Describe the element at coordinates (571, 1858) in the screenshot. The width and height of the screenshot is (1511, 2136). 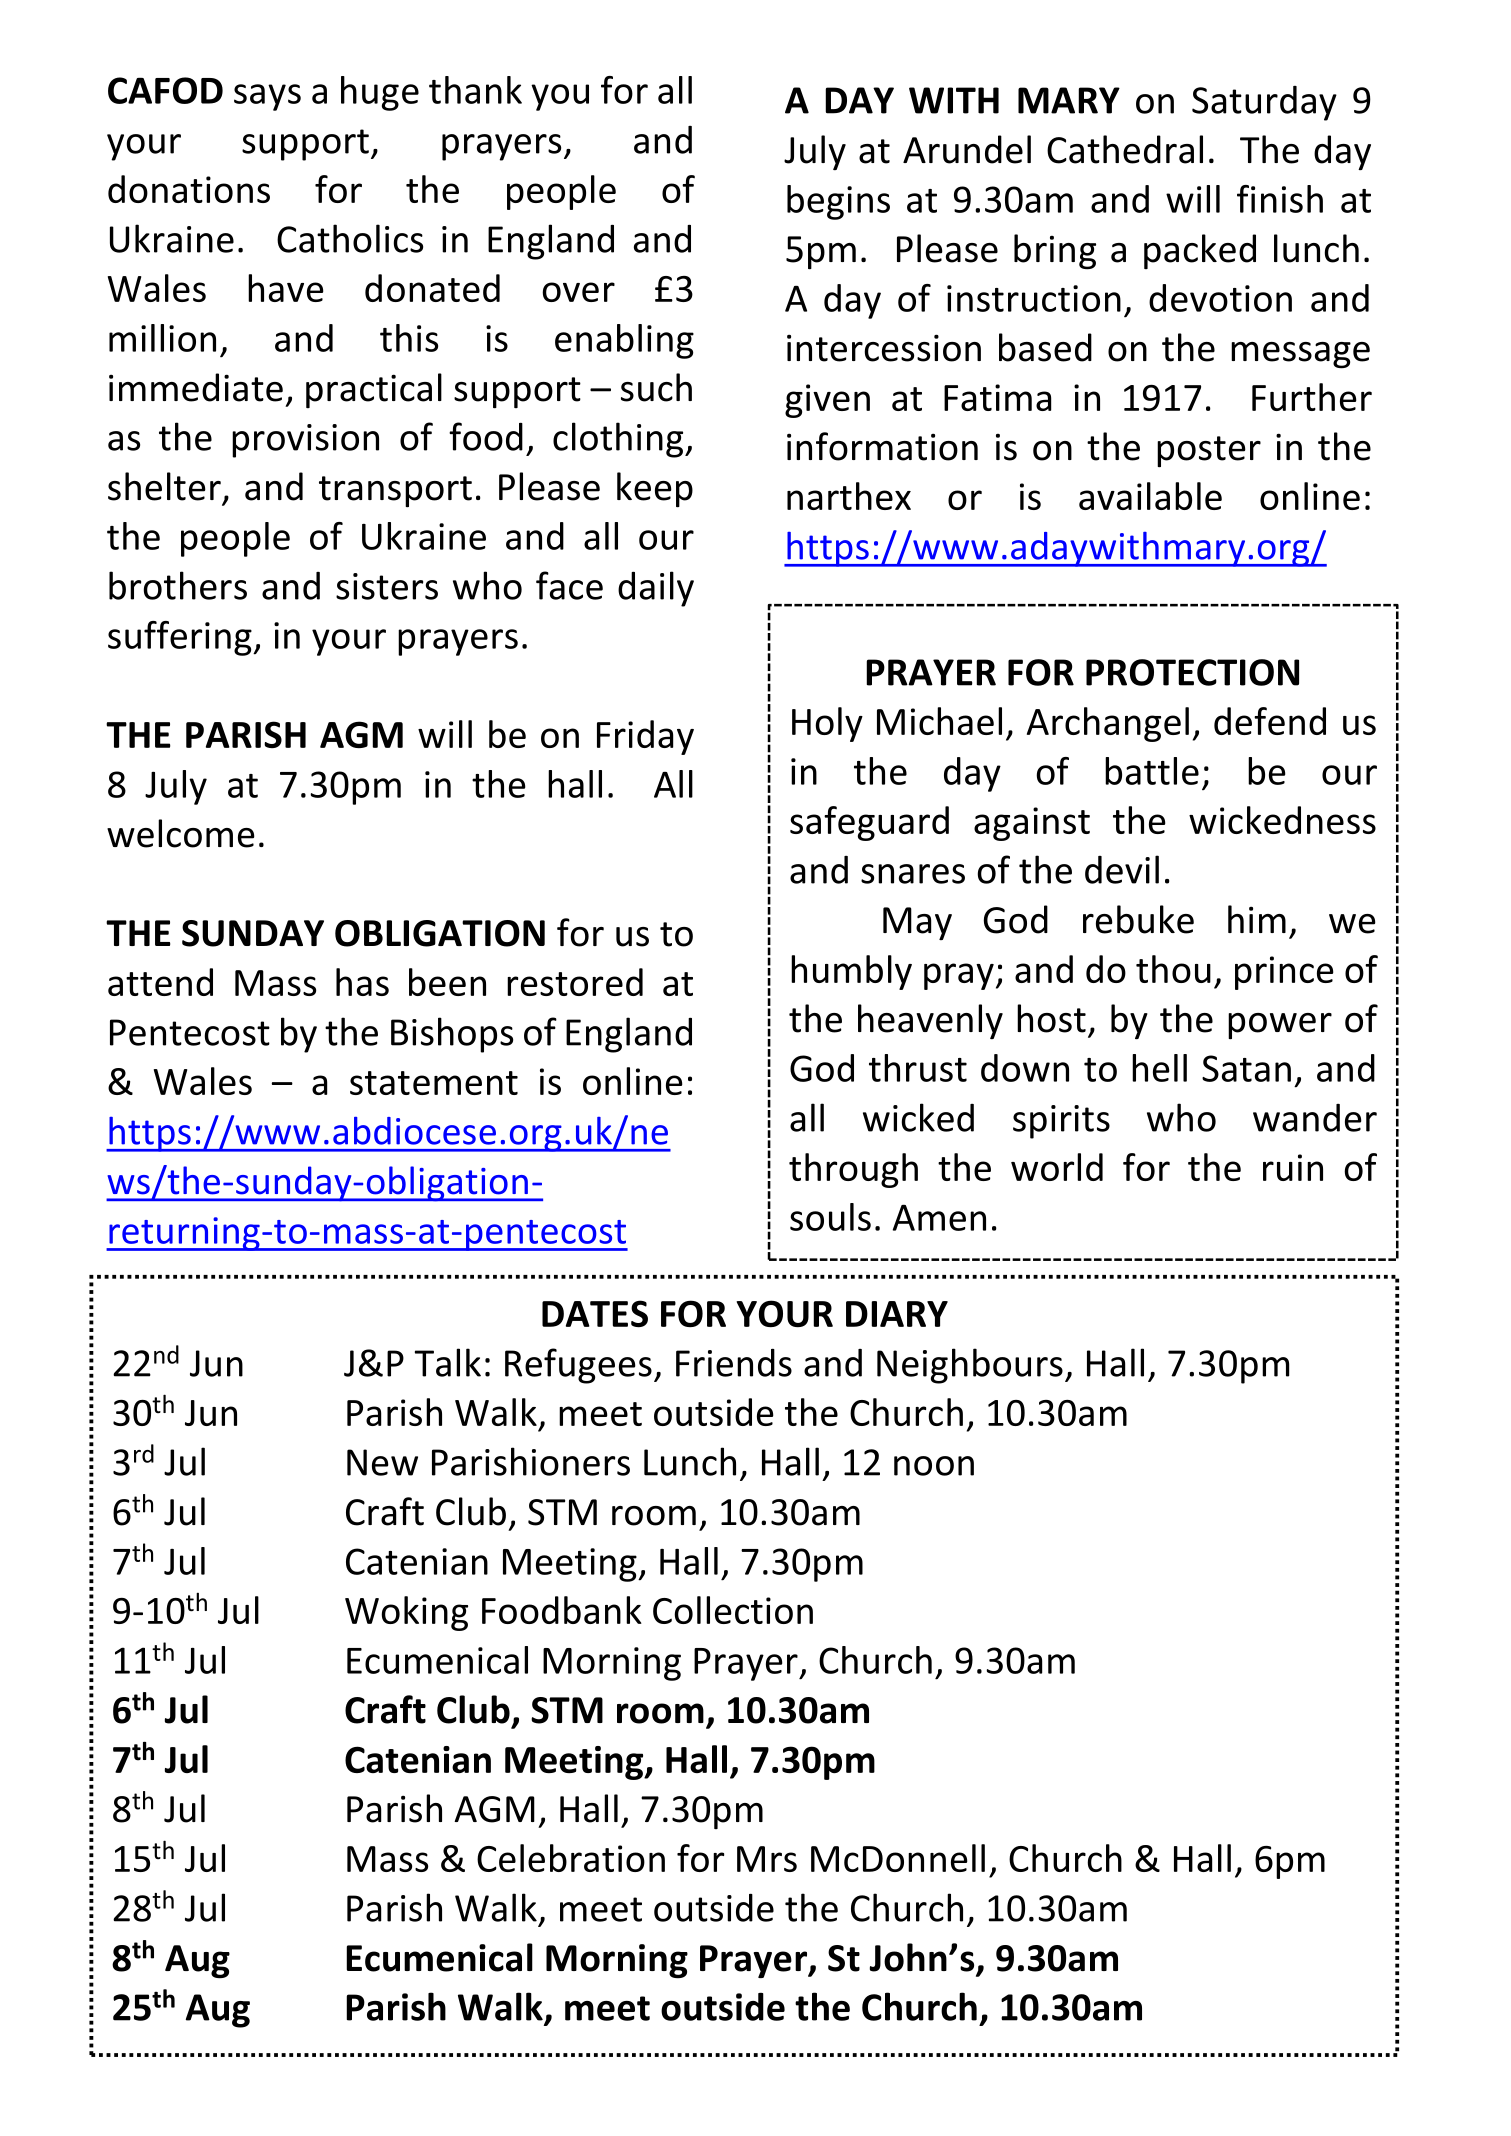
I see `Celebration` at that location.
